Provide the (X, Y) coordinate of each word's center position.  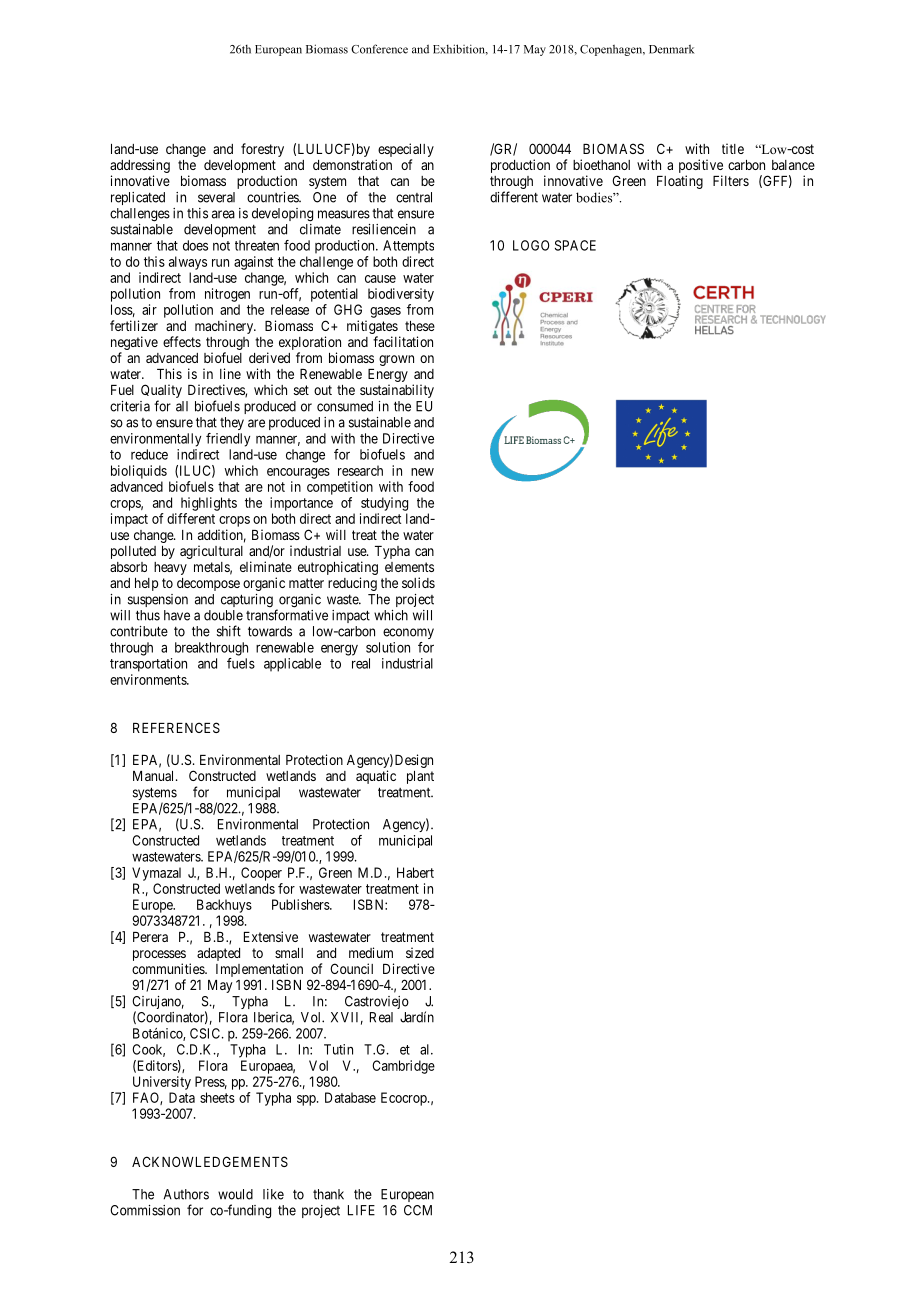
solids (418, 582)
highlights (209, 504)
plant (420, 777)
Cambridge (403, 1067)
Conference (379, 49)
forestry (262, 150)
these (420, 326)
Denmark (671, 49)
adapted (218, 954)
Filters (731, 180)
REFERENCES (176, 727)
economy (408, 633)
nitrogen (227, 295)
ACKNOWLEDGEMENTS (210, 1161)
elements (409, 567)
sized (420, 952)
